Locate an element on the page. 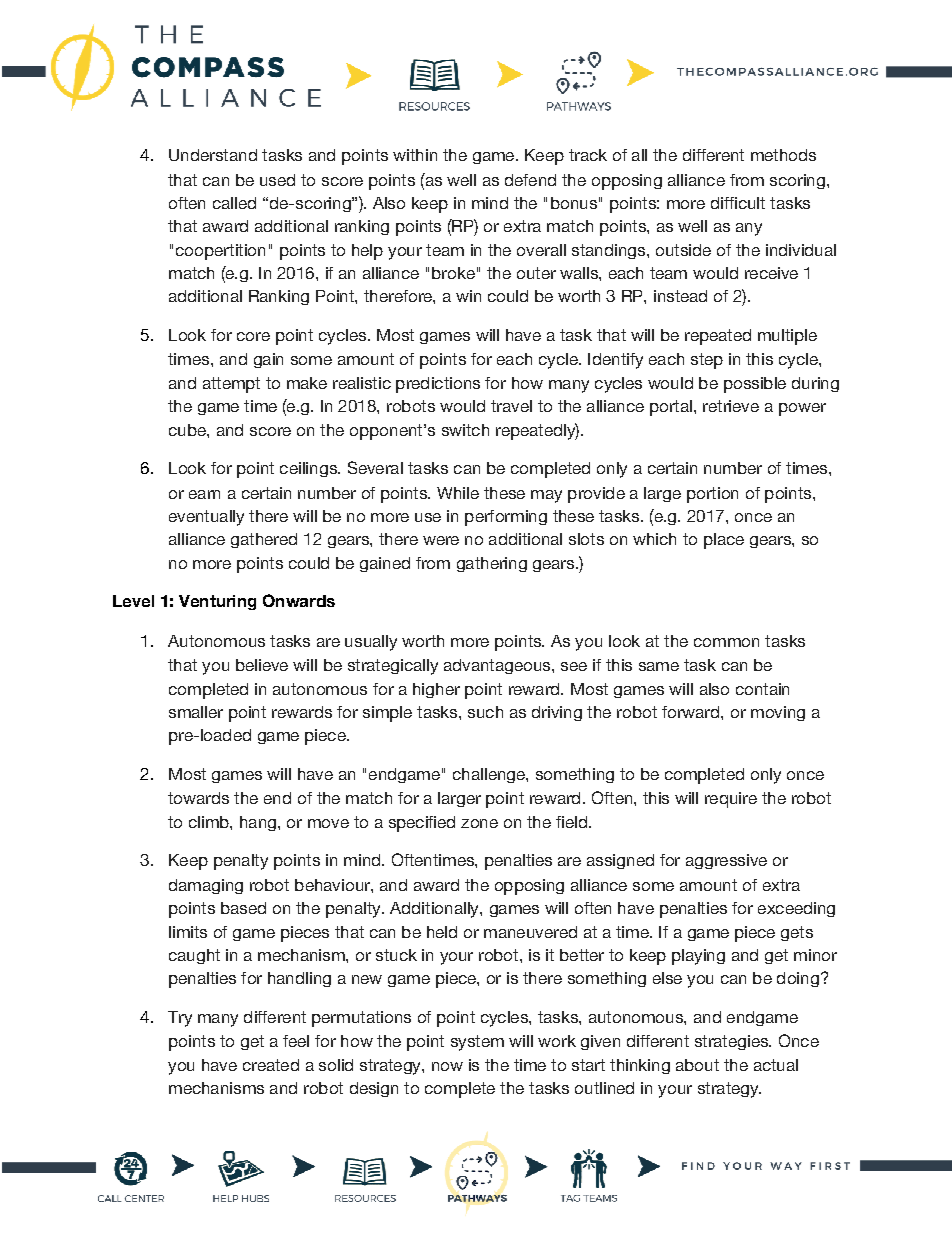 The width and height of the image is (952, 1233). common is located at coordinates (726, 642).
